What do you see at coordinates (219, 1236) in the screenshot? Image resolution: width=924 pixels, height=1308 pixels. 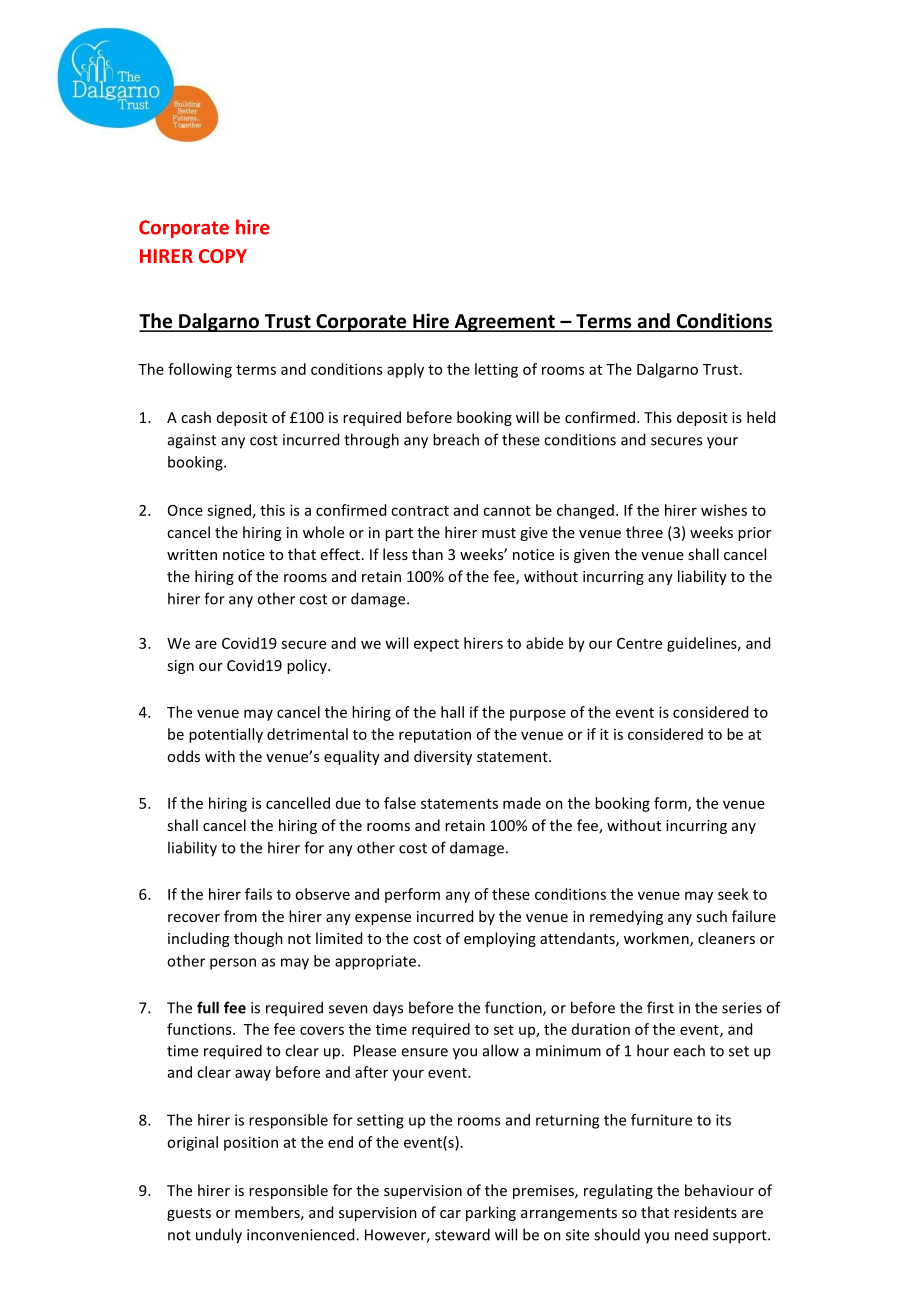 I see `unduly` at bounding box center [219, 1236].
